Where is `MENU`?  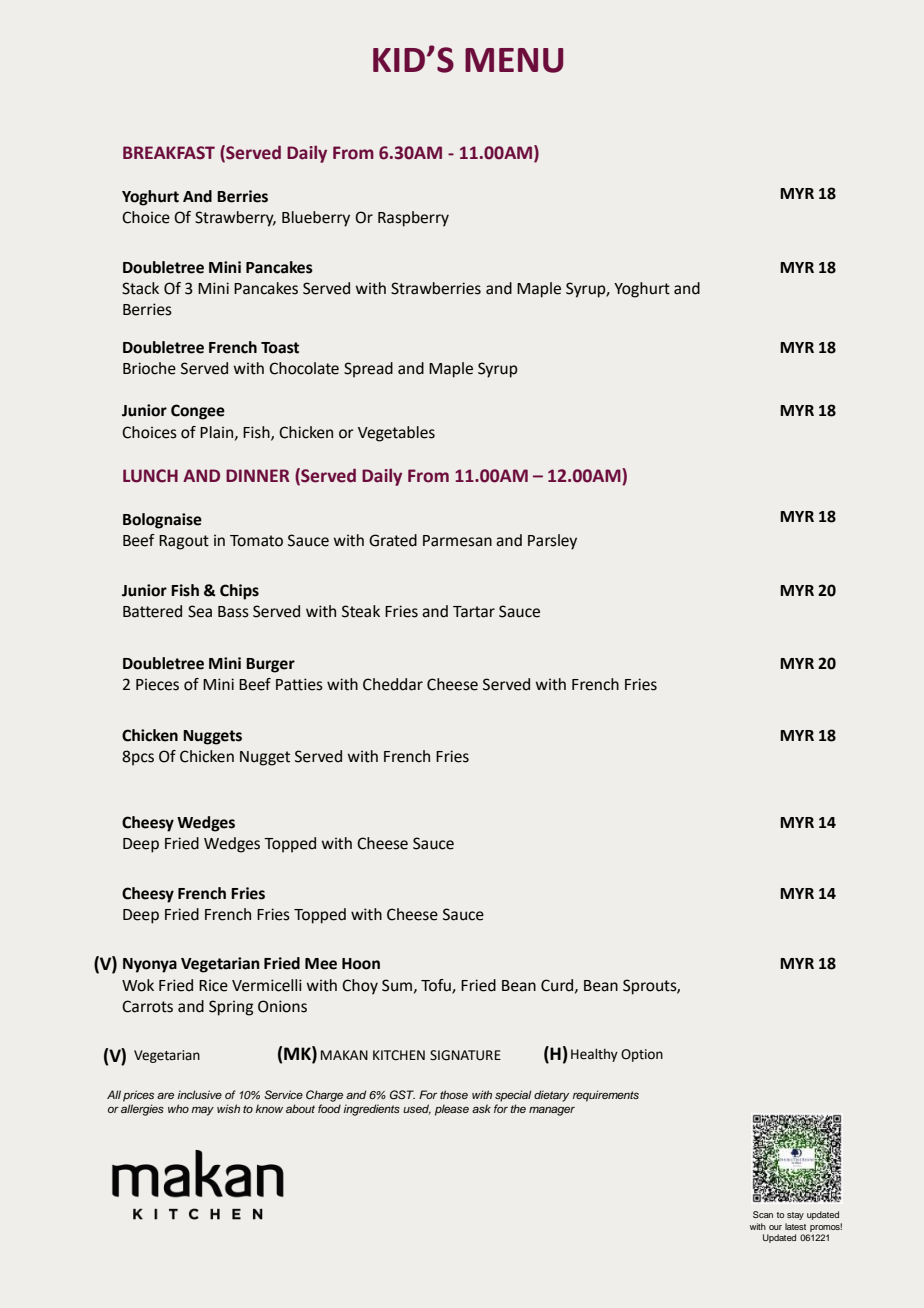 MENU is located at coordinates (514, 60).
